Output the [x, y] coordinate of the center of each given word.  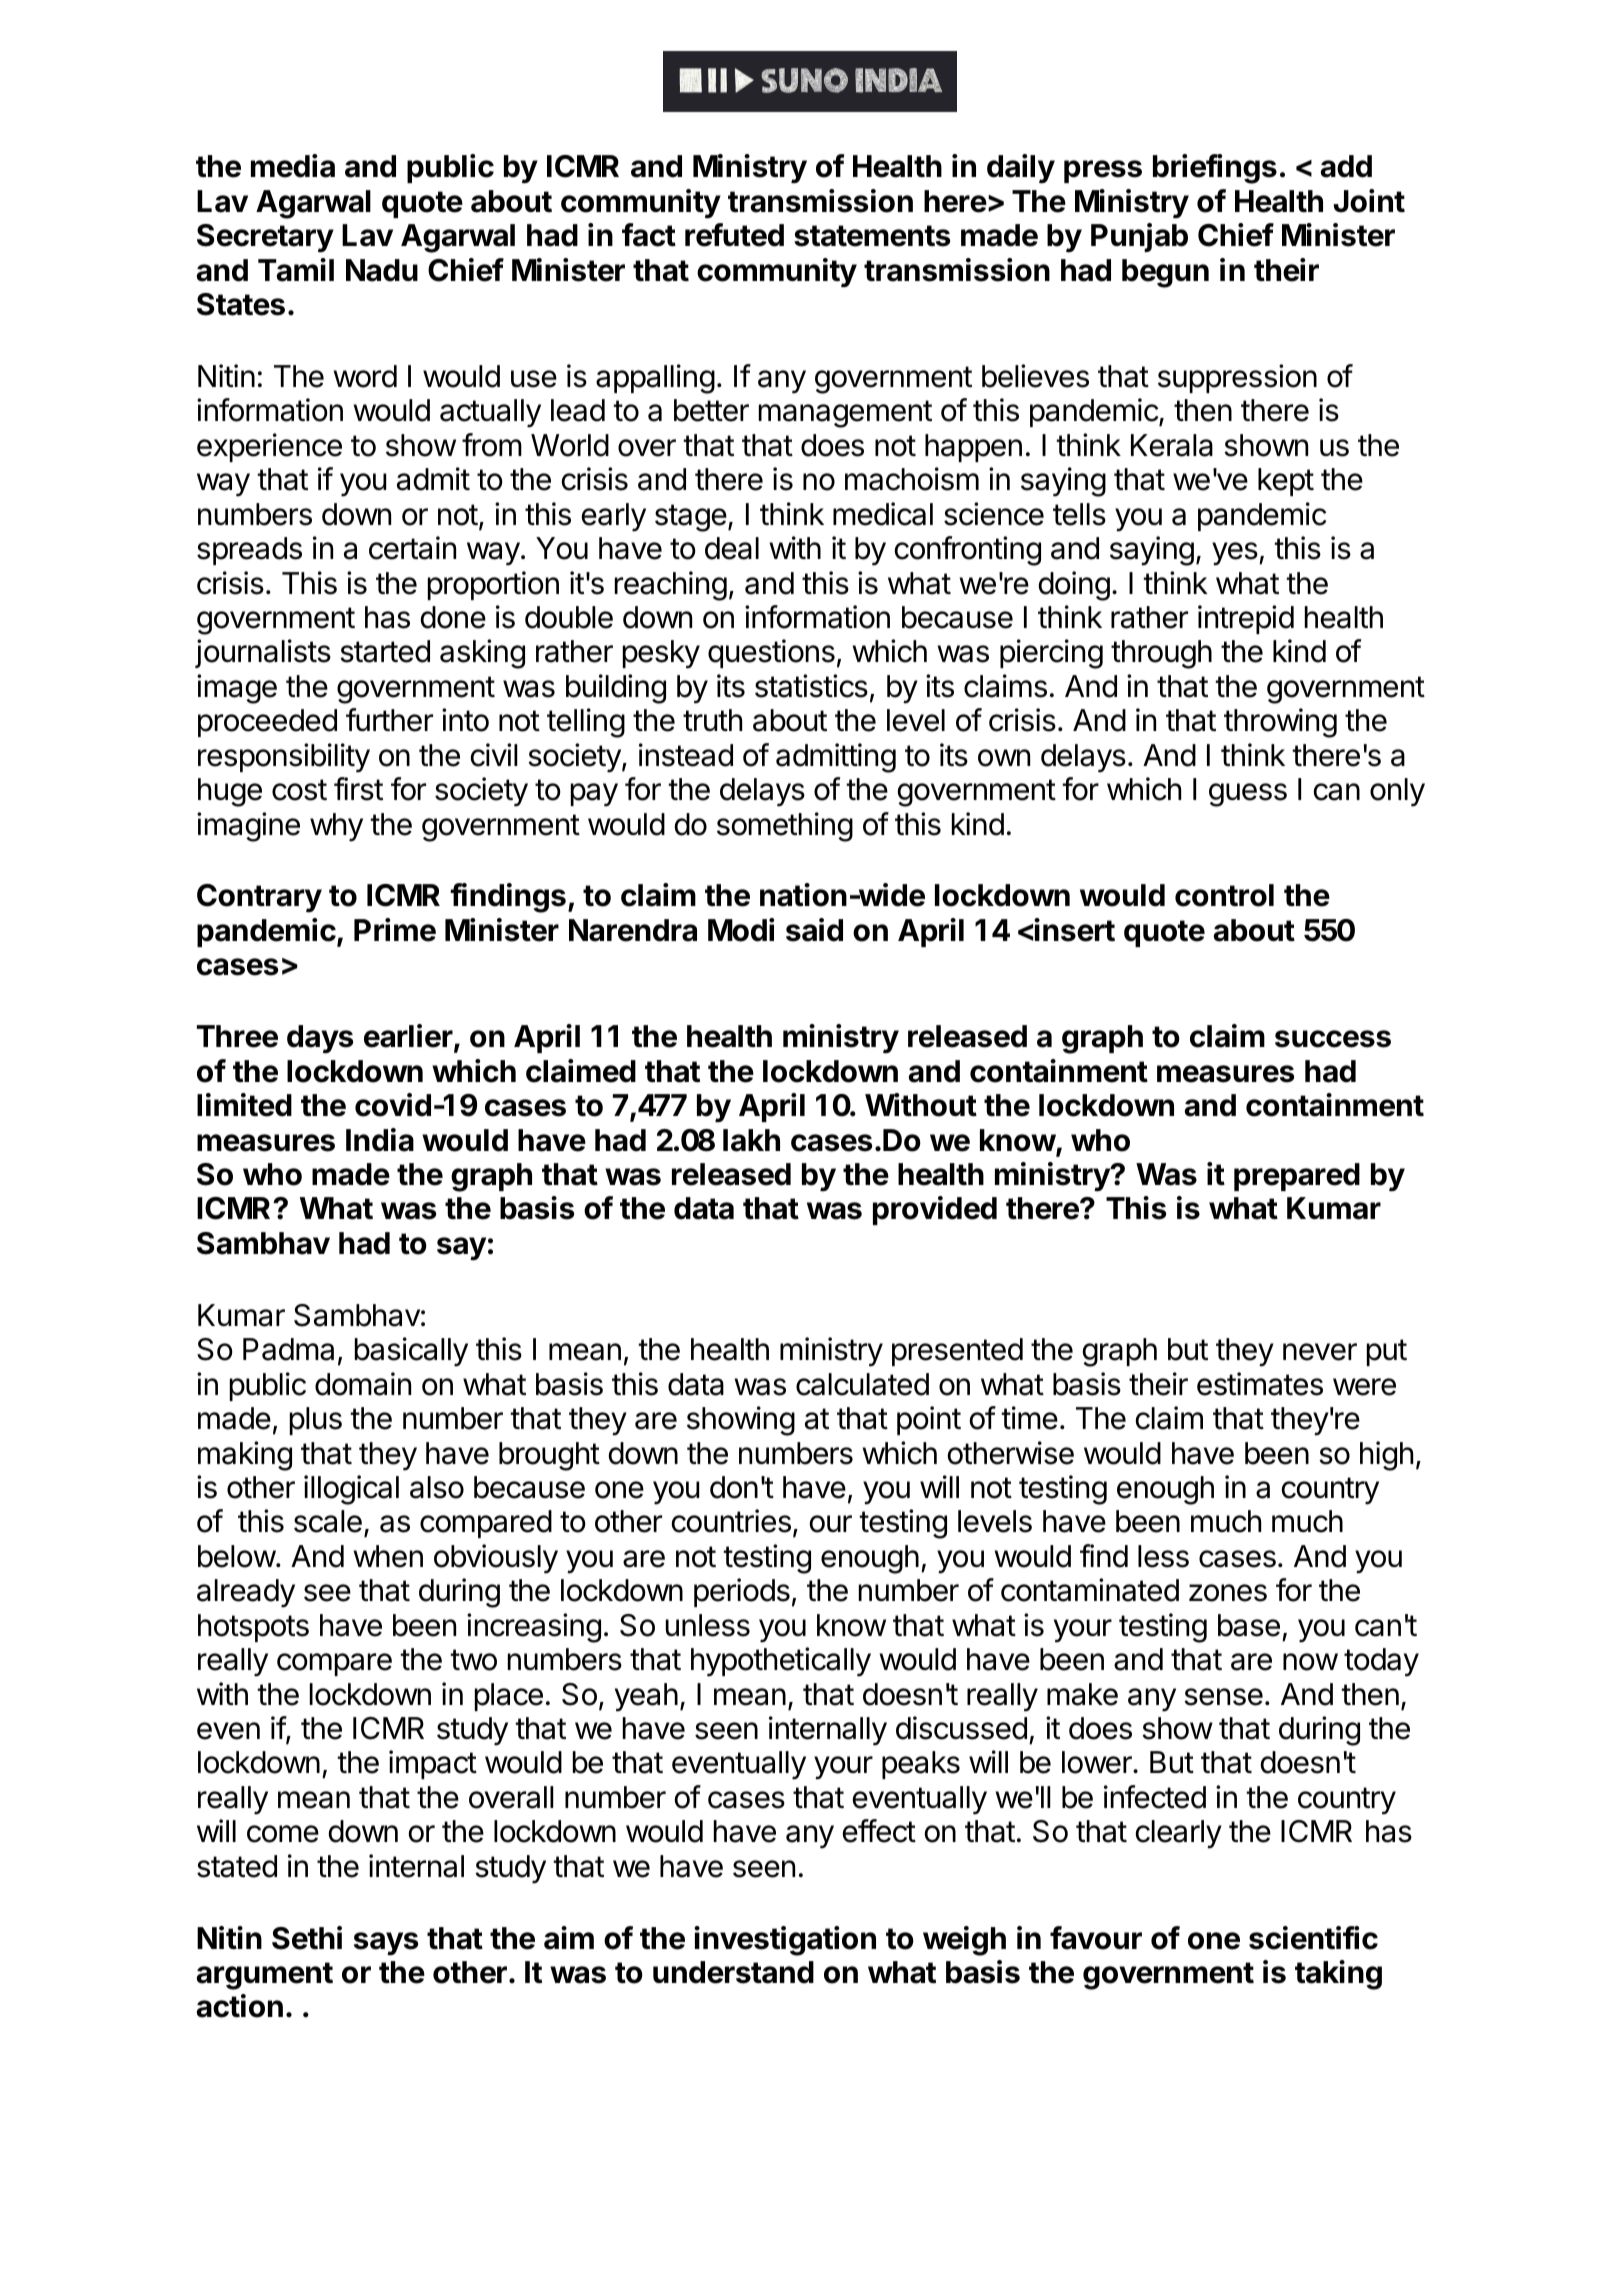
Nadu [382, 270]
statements [872, 236]
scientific [1313, 1938]
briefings [1215, 169]
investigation [785, 1941]
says [386, 1944]
